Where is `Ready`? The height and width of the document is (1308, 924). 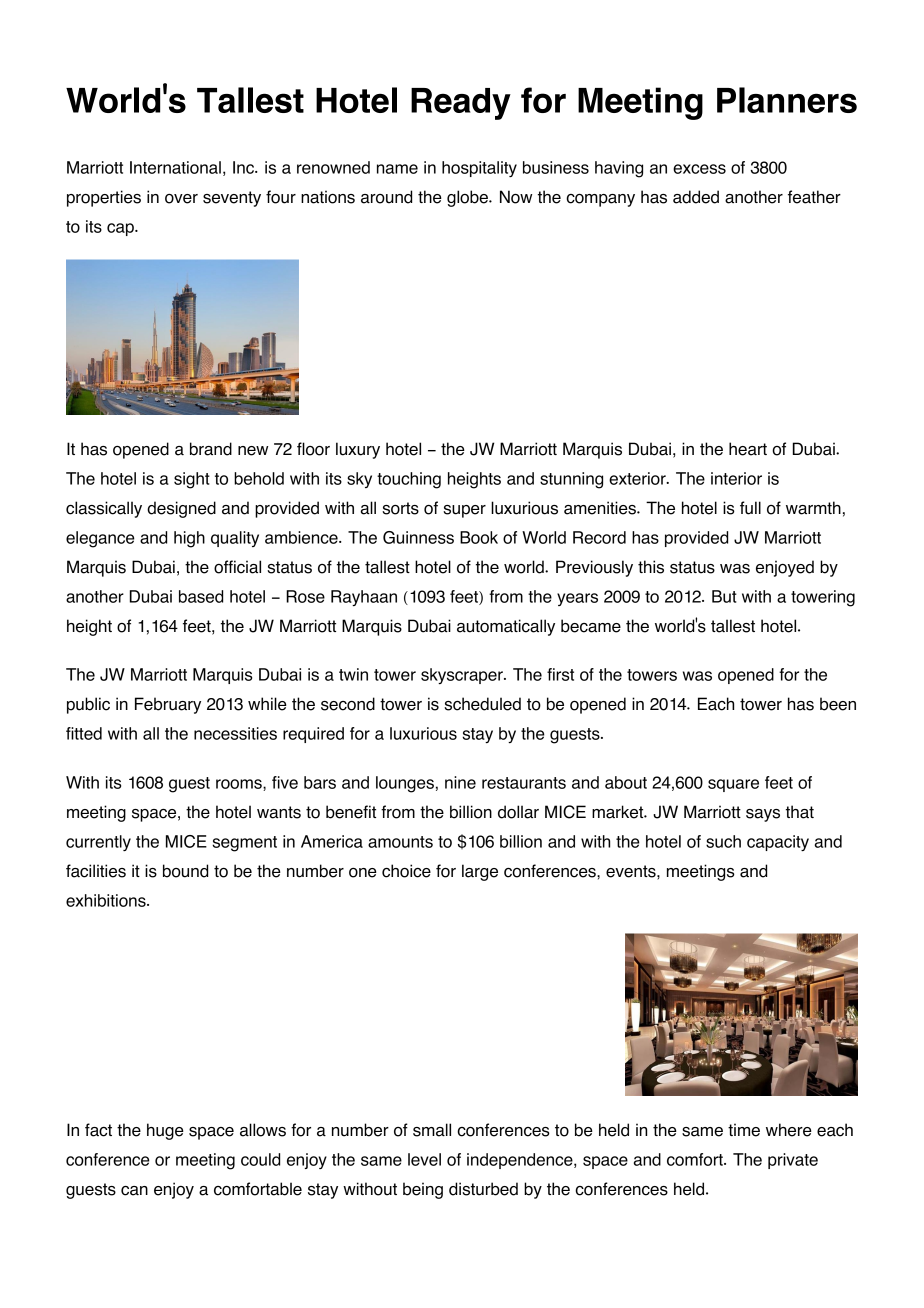
Ready is located at coordinates (461, 104).
